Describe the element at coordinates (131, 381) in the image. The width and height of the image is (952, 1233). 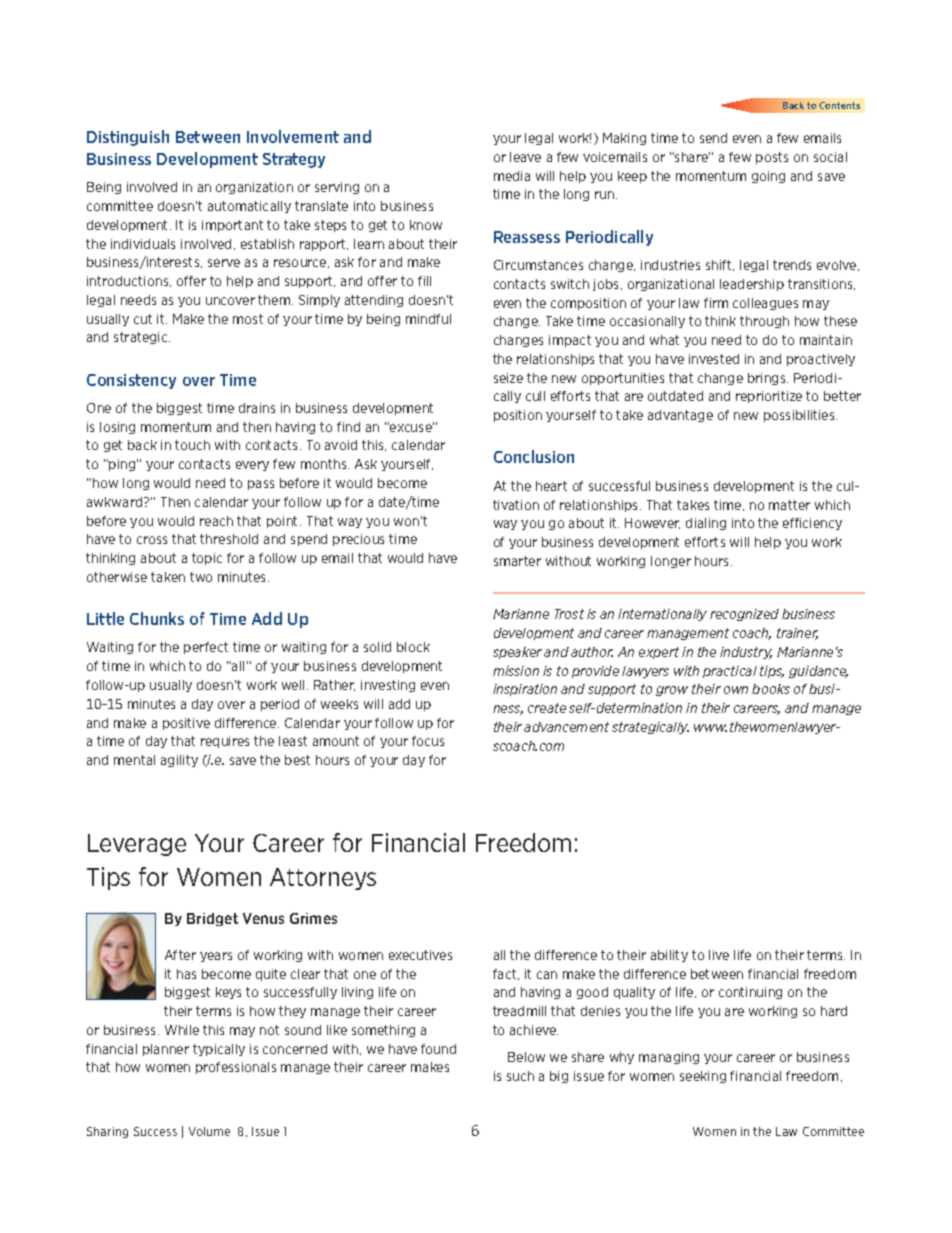
I see `Consistency` at that location.
